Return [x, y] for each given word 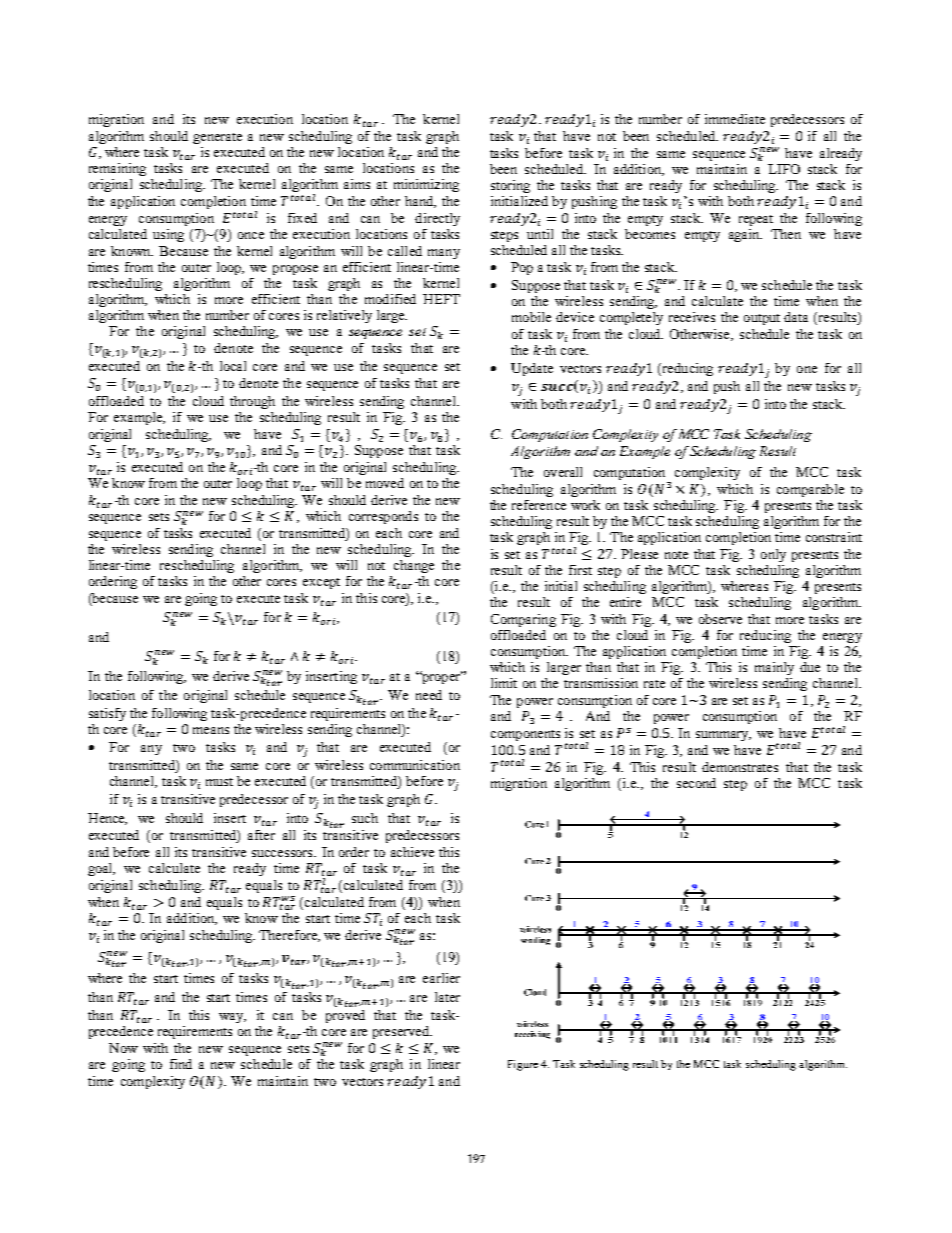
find [181, 1064]
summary [723, 736]
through [252, 402]
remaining [117, 169]
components [525, 735]
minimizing [426, 185]
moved [385, 483]
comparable [810, 490]
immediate [735, 119]
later [447, 997]
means [211, 730]
